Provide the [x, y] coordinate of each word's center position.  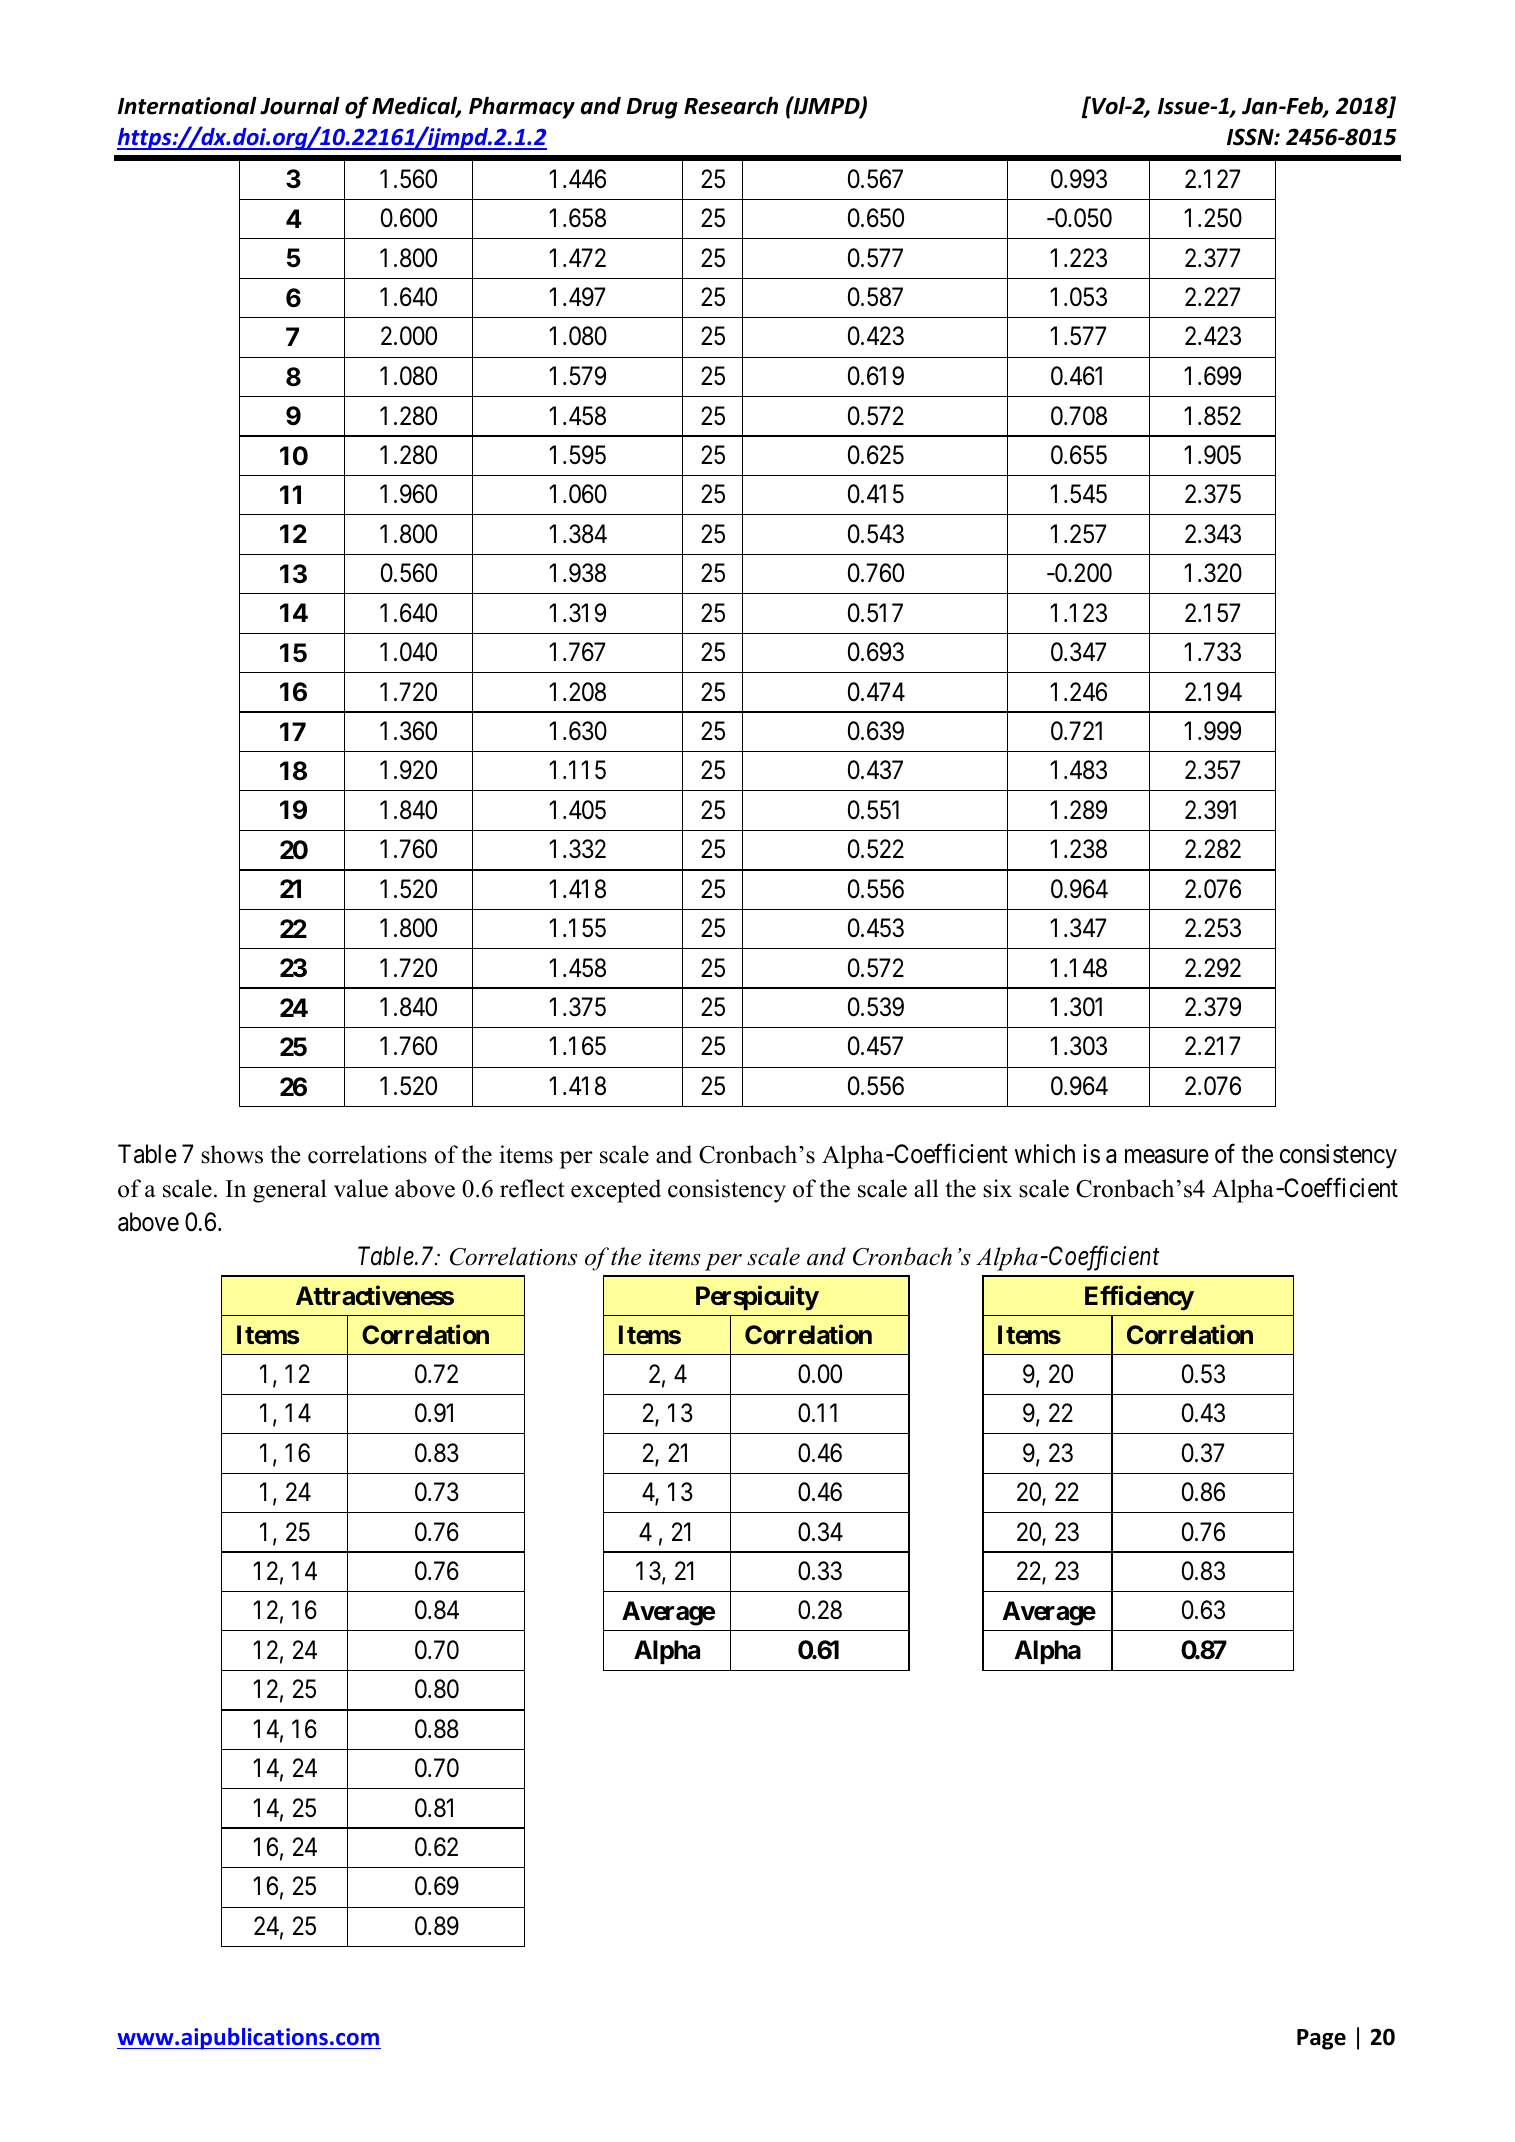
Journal [300, 105]
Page [1321, 2039]
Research [731, 105]
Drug [652, 108]
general [290, 1191]
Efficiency [1139, 1298]
